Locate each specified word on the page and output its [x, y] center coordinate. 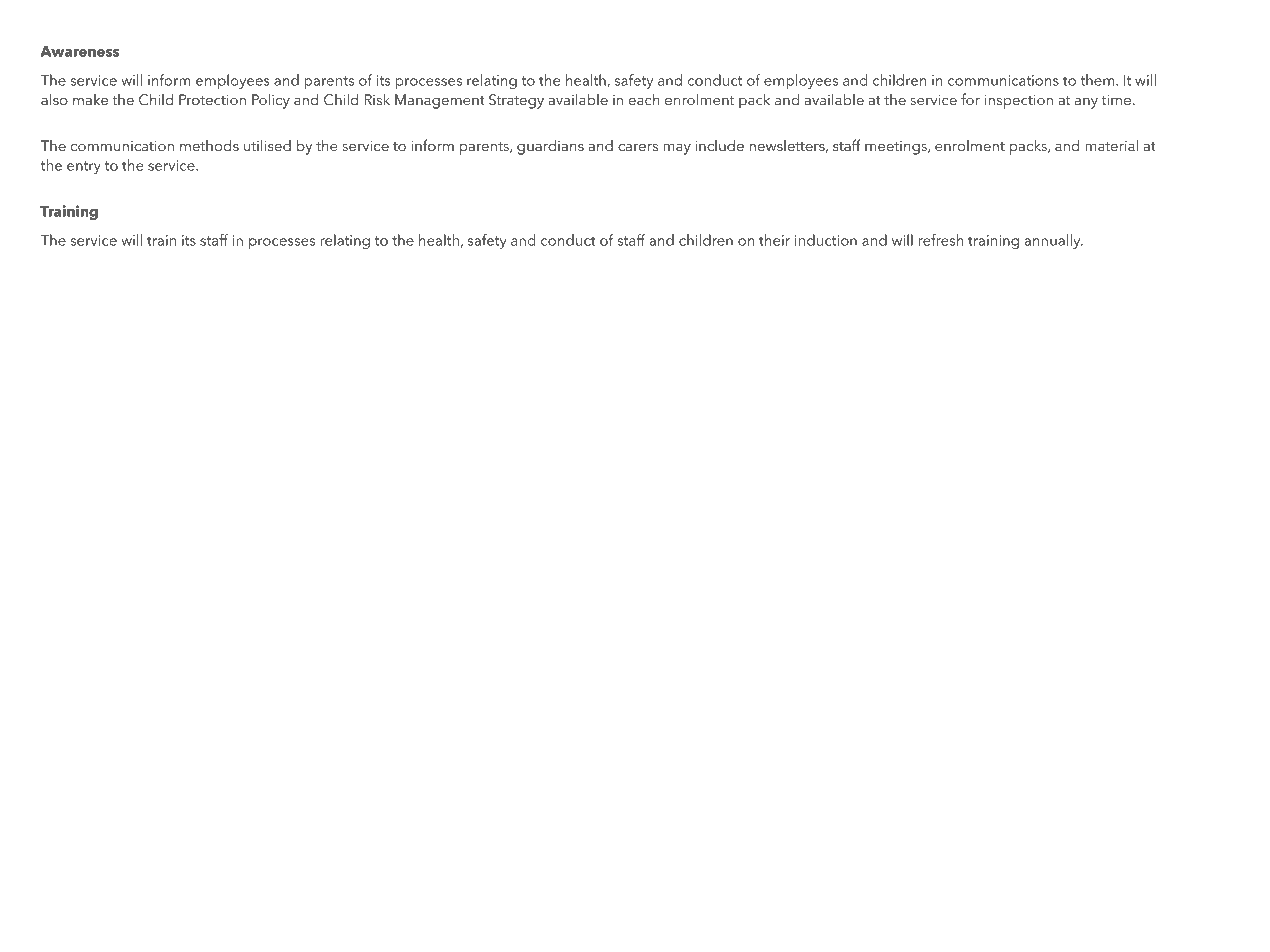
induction [826, 240]
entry [84, 167]
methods [209, 145]
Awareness [79, 51]
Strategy [516, 101]
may [677, 149]
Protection [212, 99]
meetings [897, 148]
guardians [550, 147]
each [644, 99]
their [774, 240]
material [1111, 145]
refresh [941, 240]
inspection [1019, 101]
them [1098, 80]
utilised [267, 145]
